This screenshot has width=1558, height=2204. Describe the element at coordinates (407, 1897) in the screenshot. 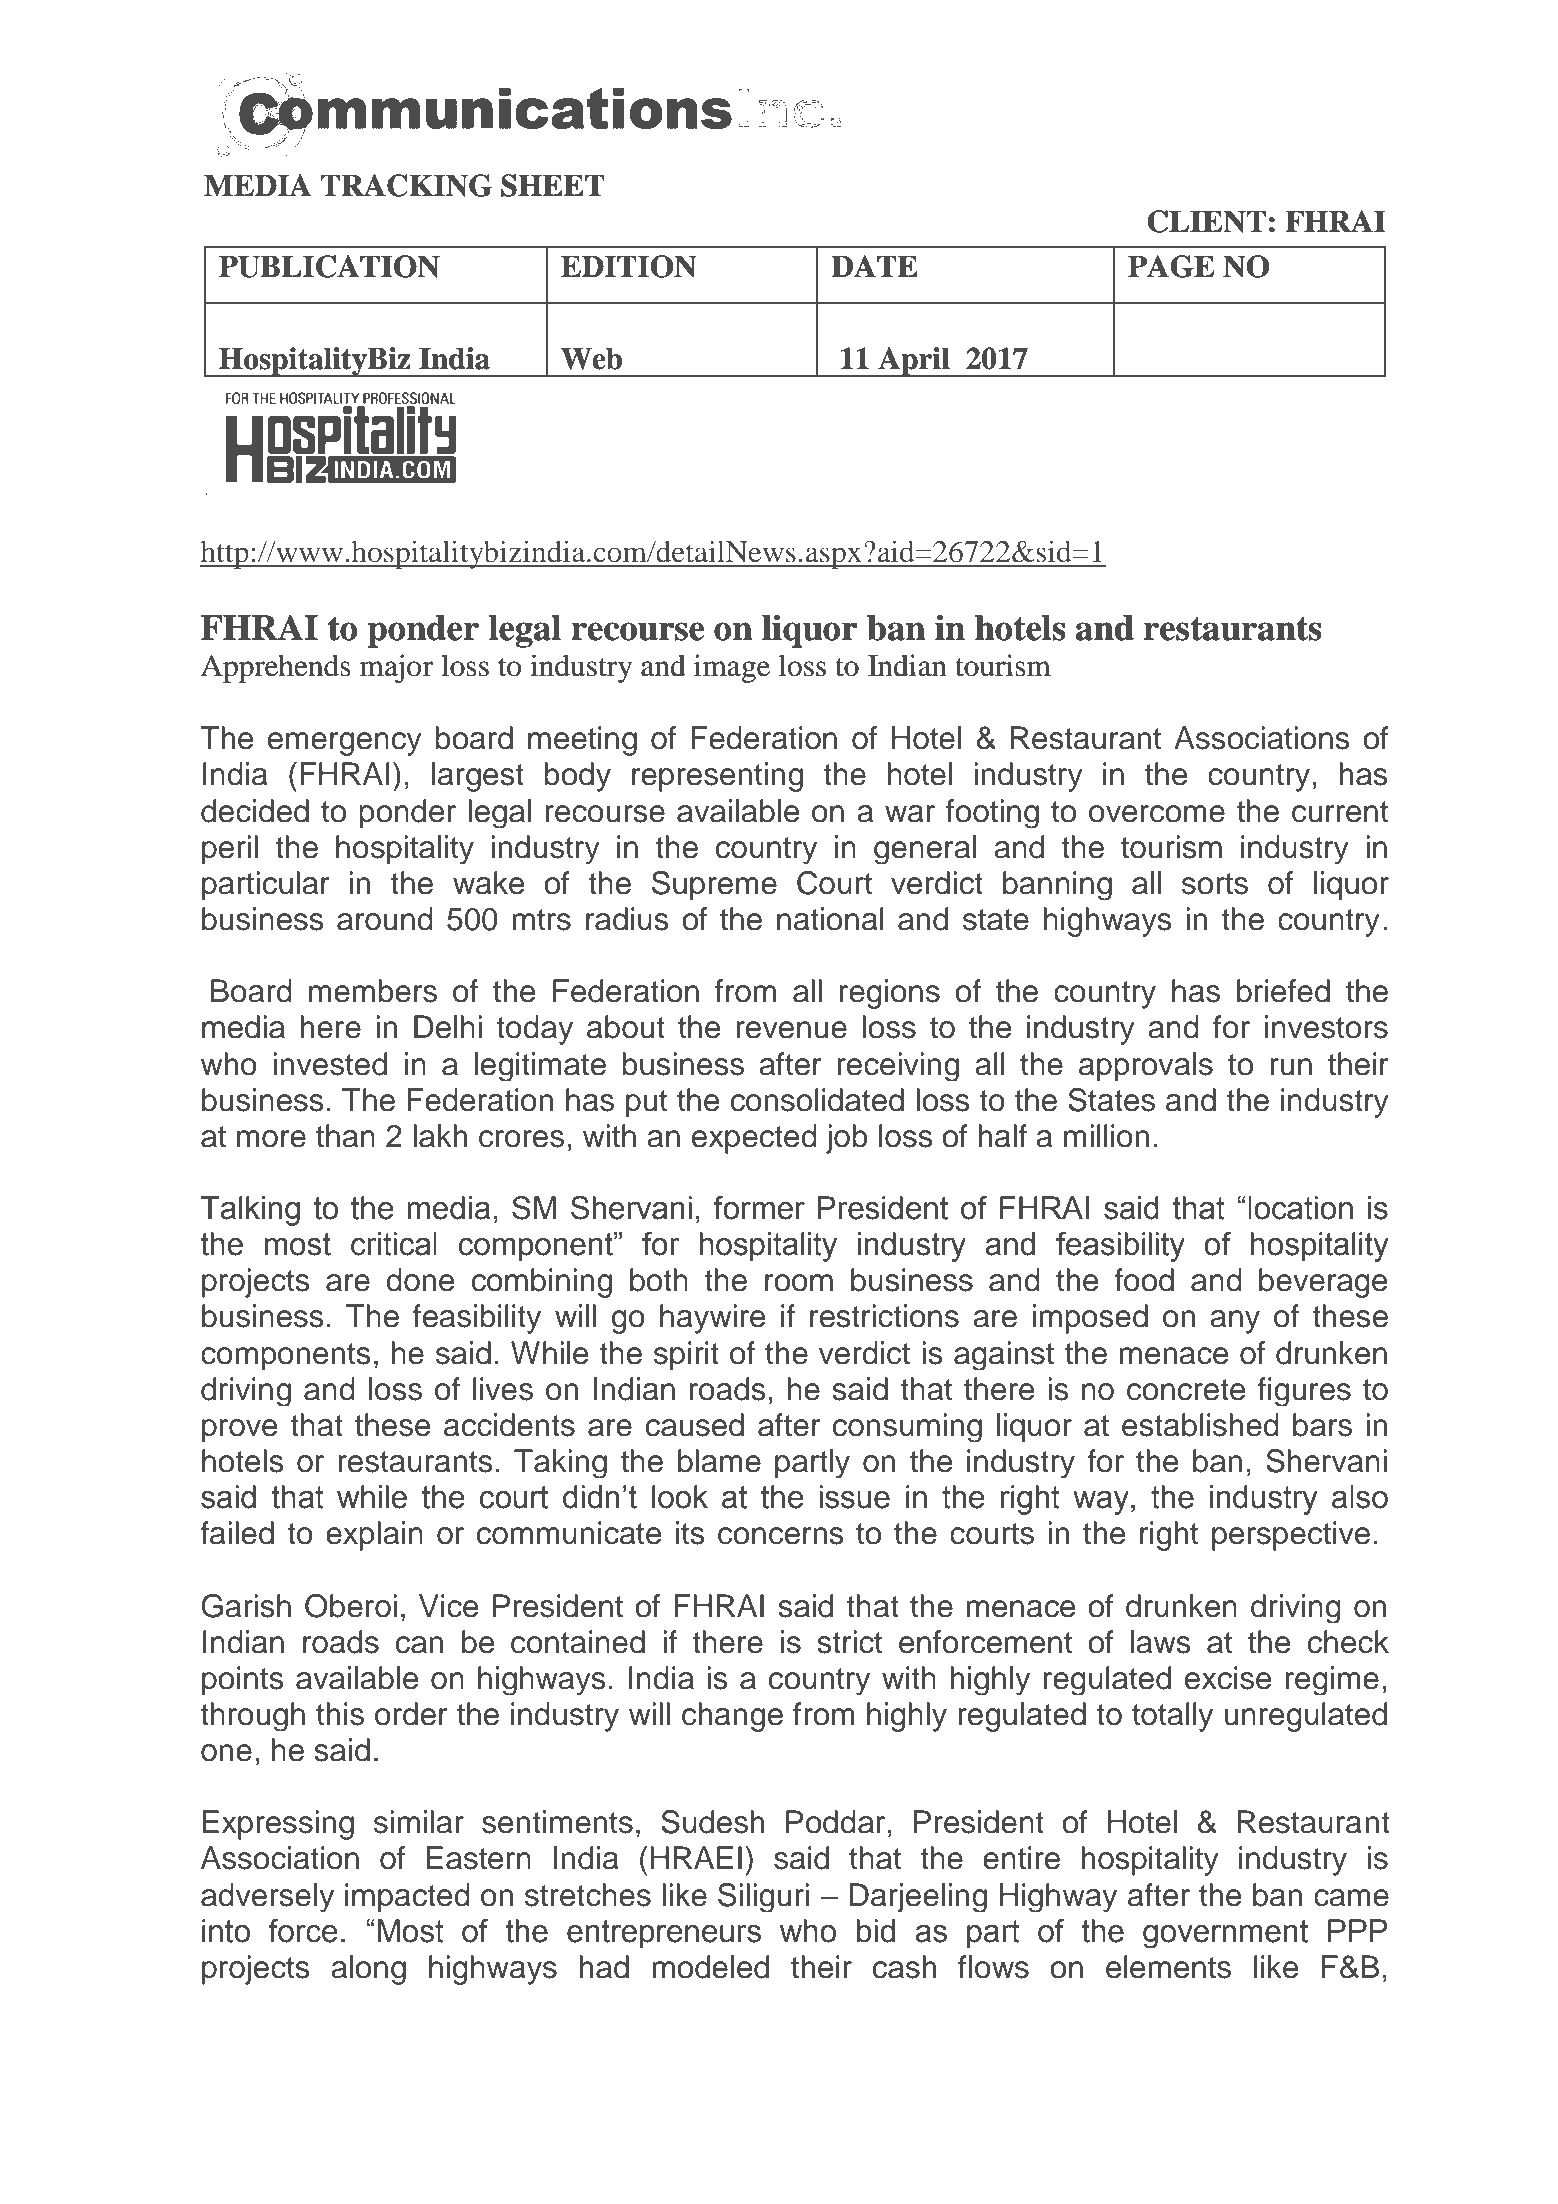

I see `impacted` at that location.
